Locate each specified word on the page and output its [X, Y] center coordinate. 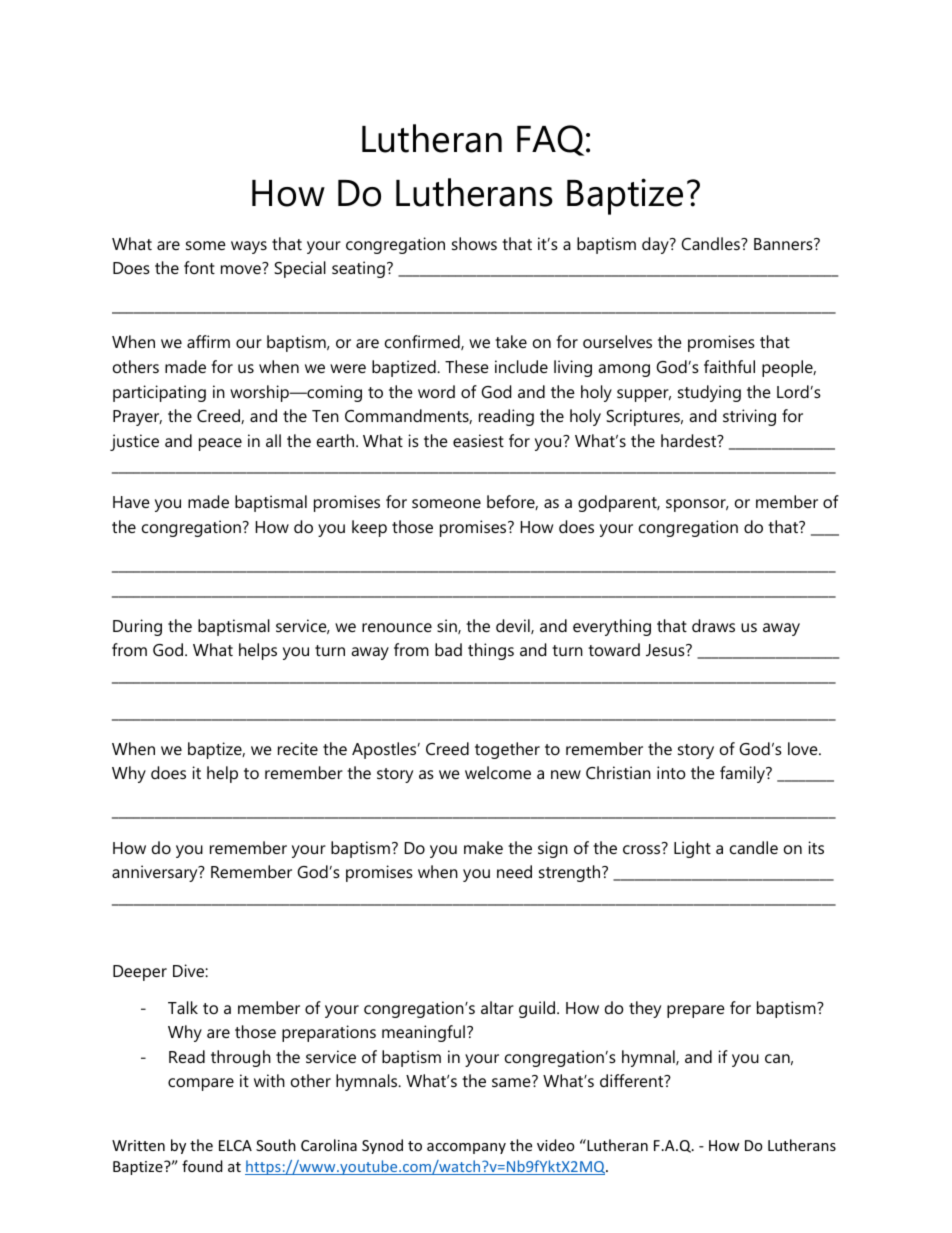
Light [692, 849]
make [483, 847]
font [199, 267]
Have [131, 502]
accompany [466, 1148]
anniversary [156, 873]
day [656, 245]
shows [474, 243]
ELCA [235, 1145]
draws [713, 625]
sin [448, 626]
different [633, 1080]
